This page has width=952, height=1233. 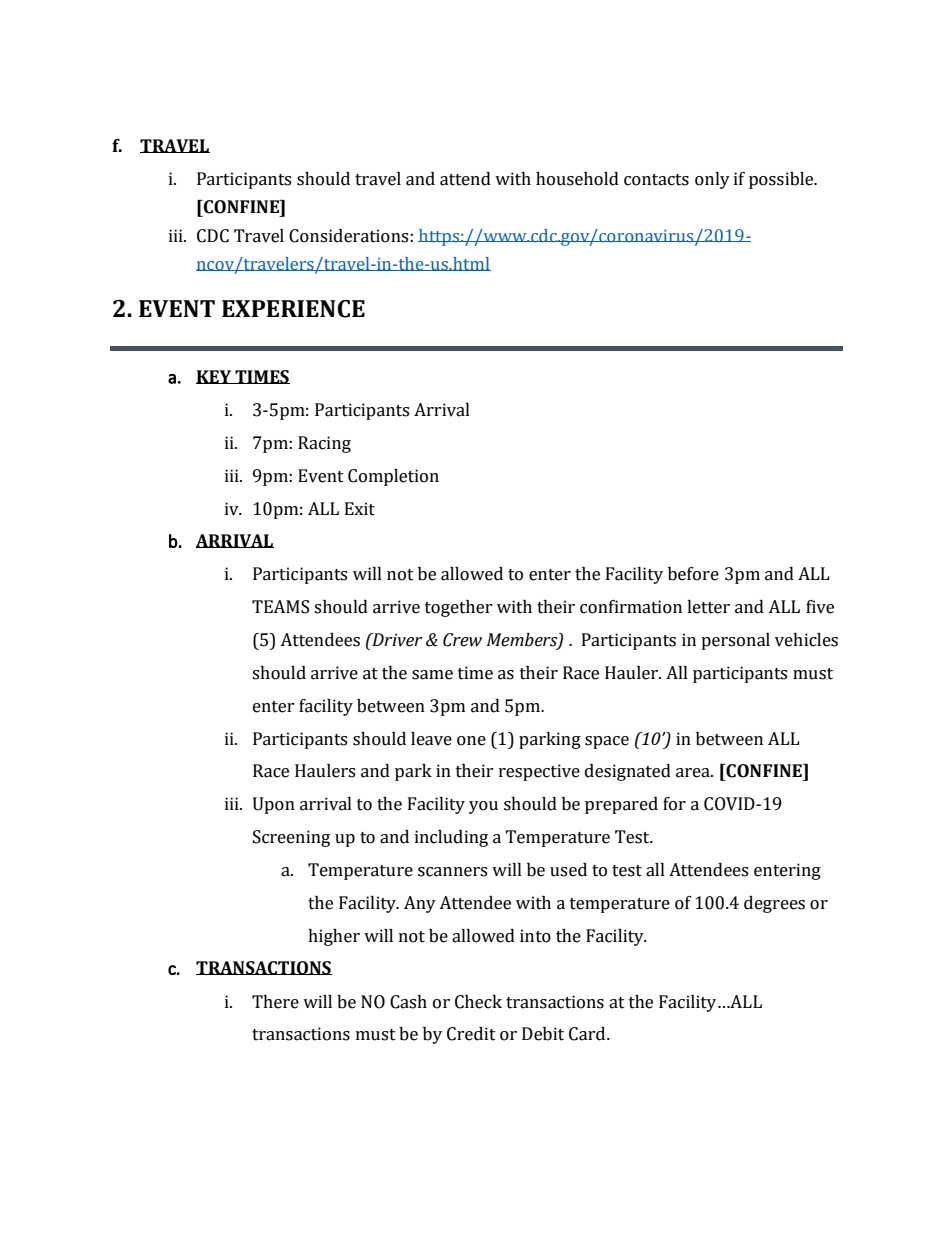 I want to click on There, so click(x=275, y=1002).
